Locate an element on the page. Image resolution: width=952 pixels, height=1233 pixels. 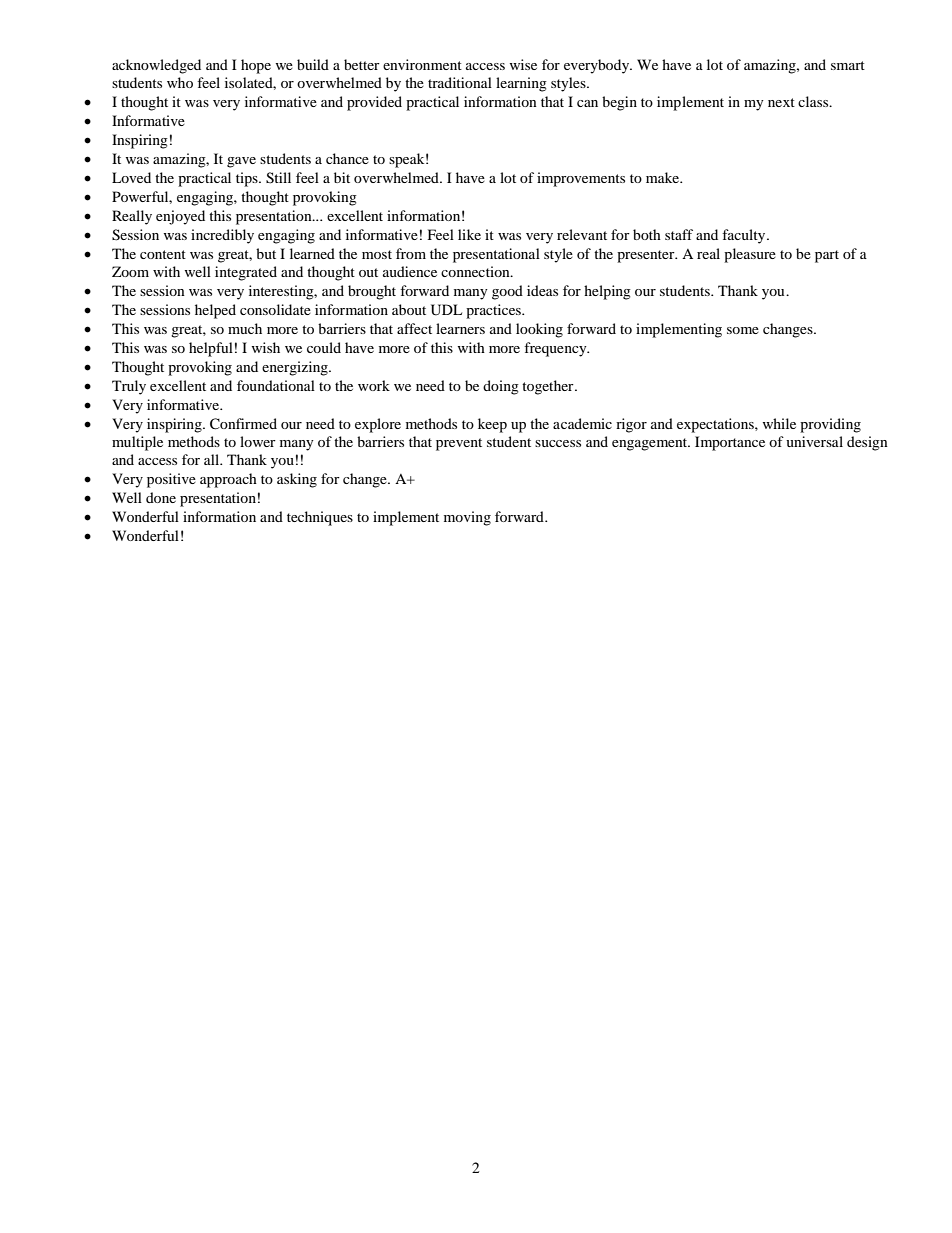
who is located at coordinates (180, 82).
